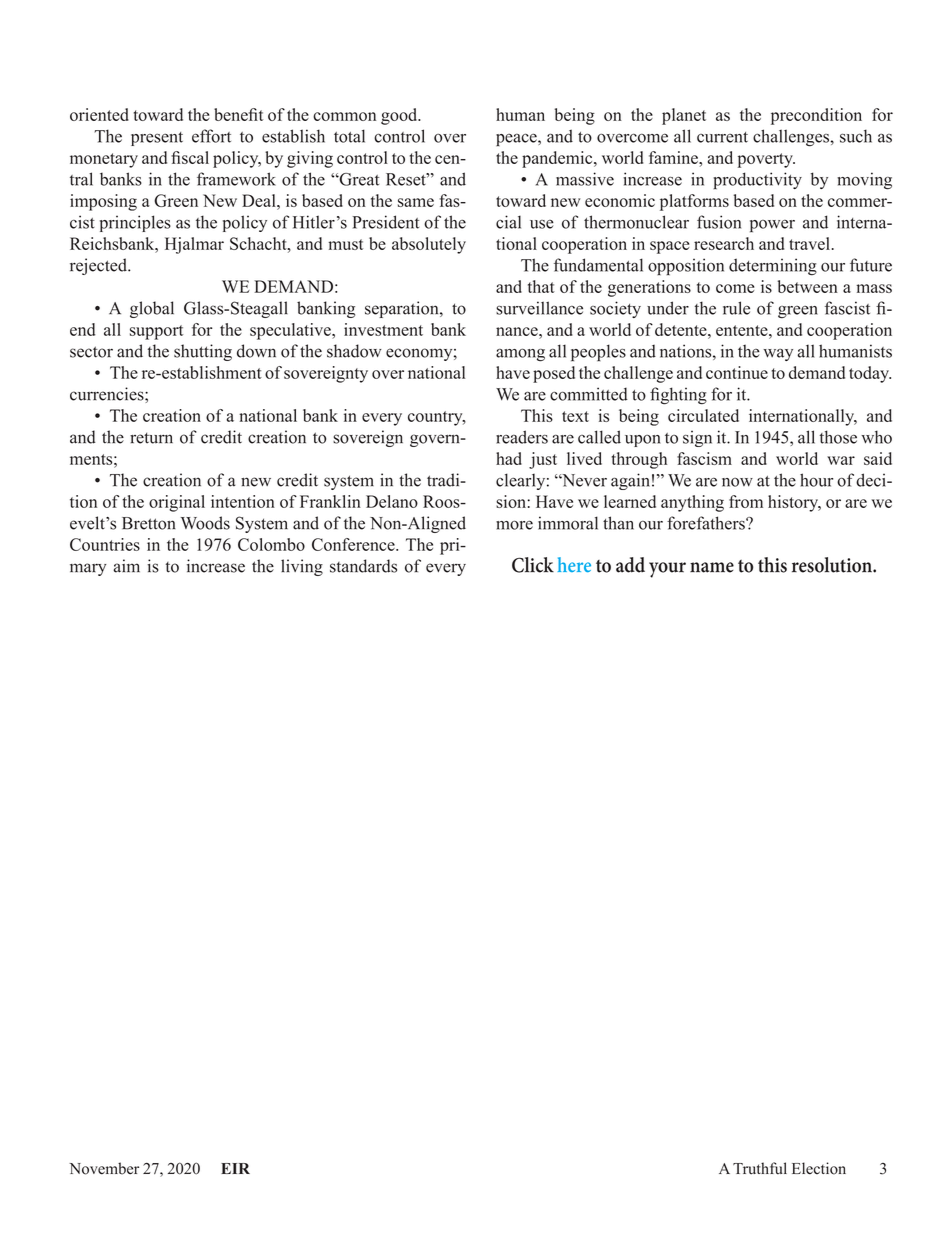 This screenshot has width=952, height=1250. Describe the element at coordinates (558, 159) in the screenshot. I see `pandemic` at that location.
